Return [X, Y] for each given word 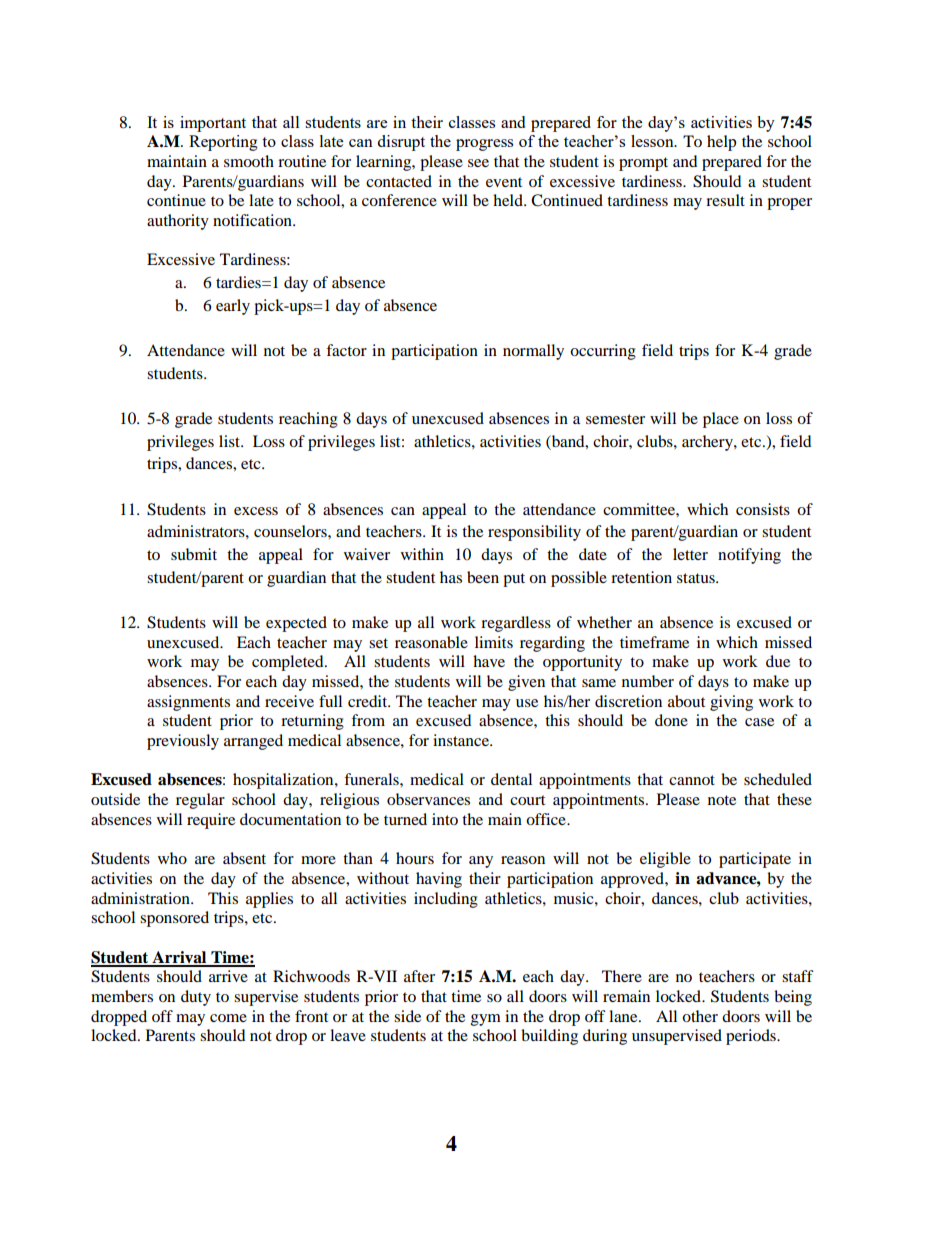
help [721, 143]
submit [194, 554]
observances [428, 799]
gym [486, 1020]
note [722, 800]
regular [200, 801]
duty [196, 998]
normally [533, 352]
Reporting [223, 143]
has [451, 577]
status [697, 578]
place [721, 420]
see [478, 163]
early [233, 307]
